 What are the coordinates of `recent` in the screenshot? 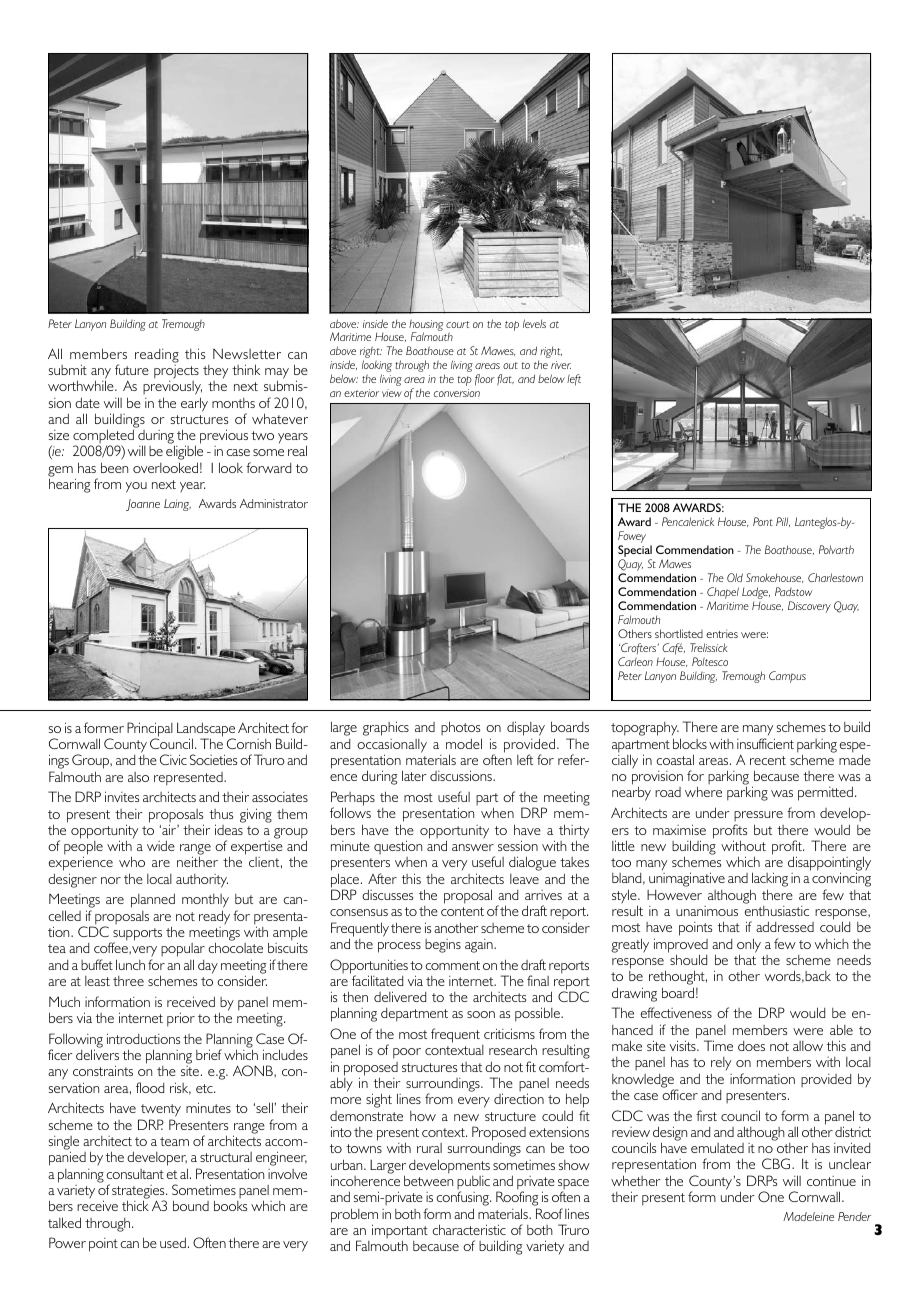 It's located at (768, 760).
